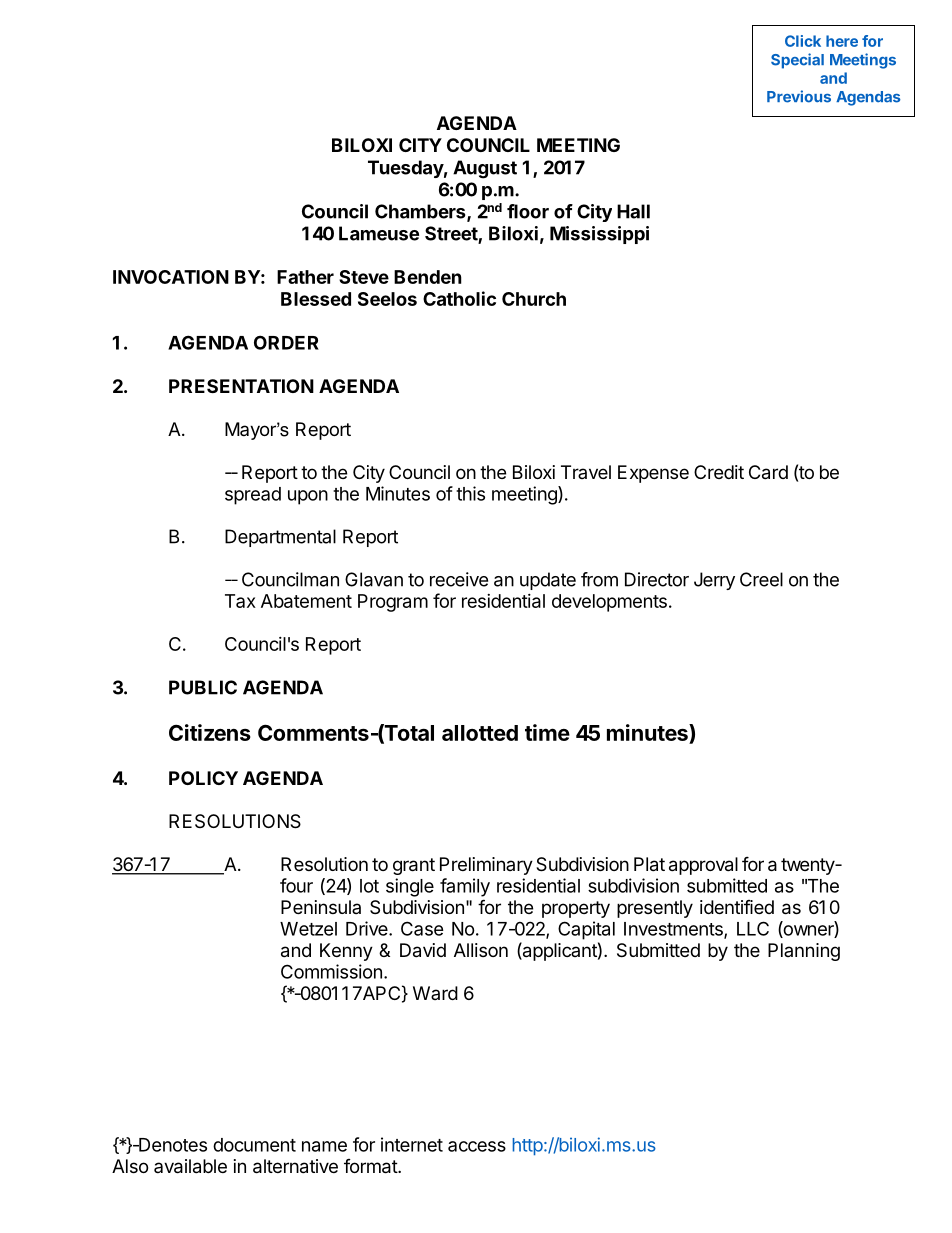 This screenshot has height=1233, width=952. What do you see at coordinates (485, 169) in the screenshot?
I see `August` at bounding box center [485, 169].
